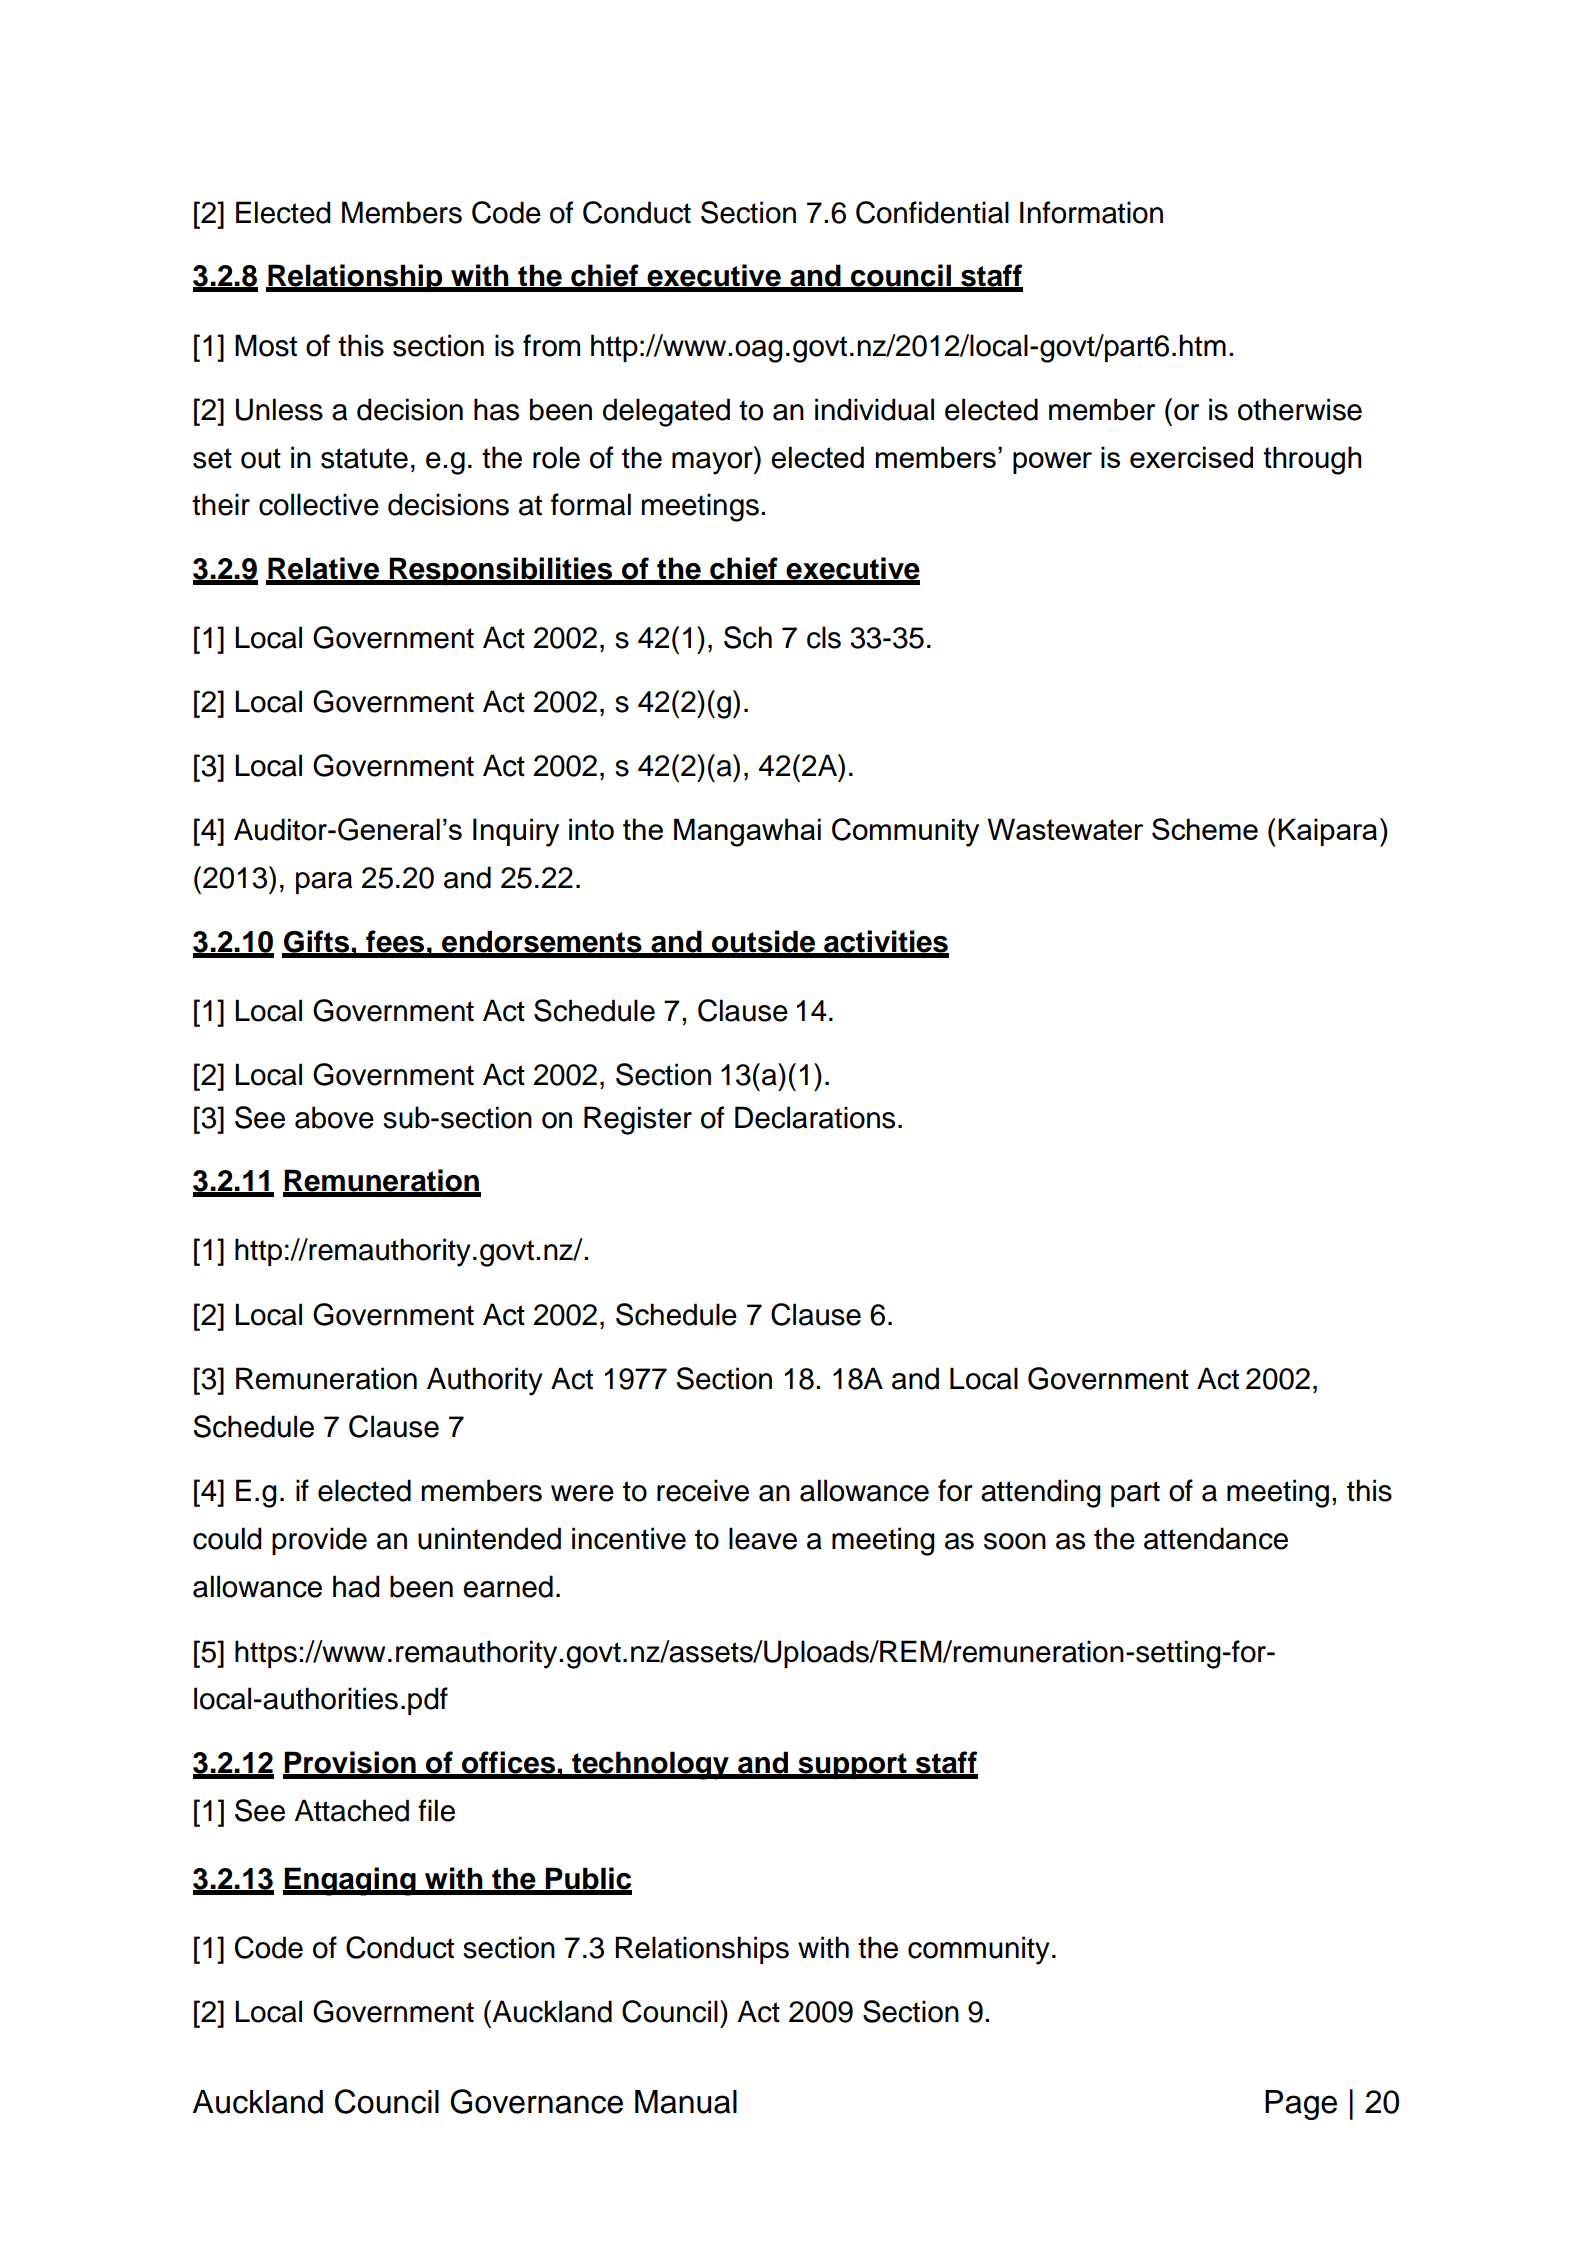  What do you see at coordinates (1205, 829) in the screenshot?
I see `Scheme` at bounding box center [1205, 829].
